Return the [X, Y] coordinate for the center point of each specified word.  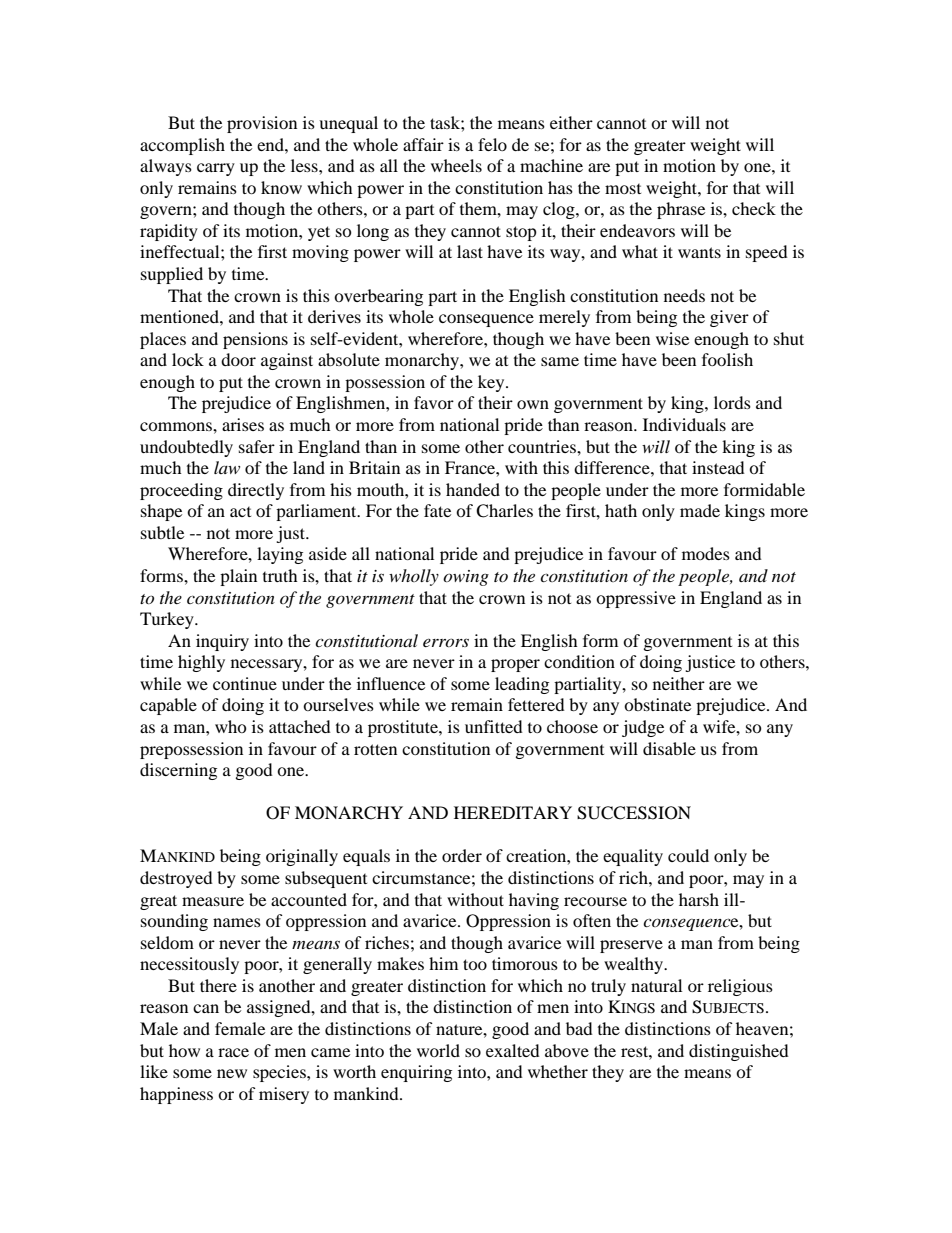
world [438, 1050]
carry [216, 169]
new [232, 1073]
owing [466, 578]
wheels [456, 165]
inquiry [222, 642]
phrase [681, 210]
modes [706, 553]
